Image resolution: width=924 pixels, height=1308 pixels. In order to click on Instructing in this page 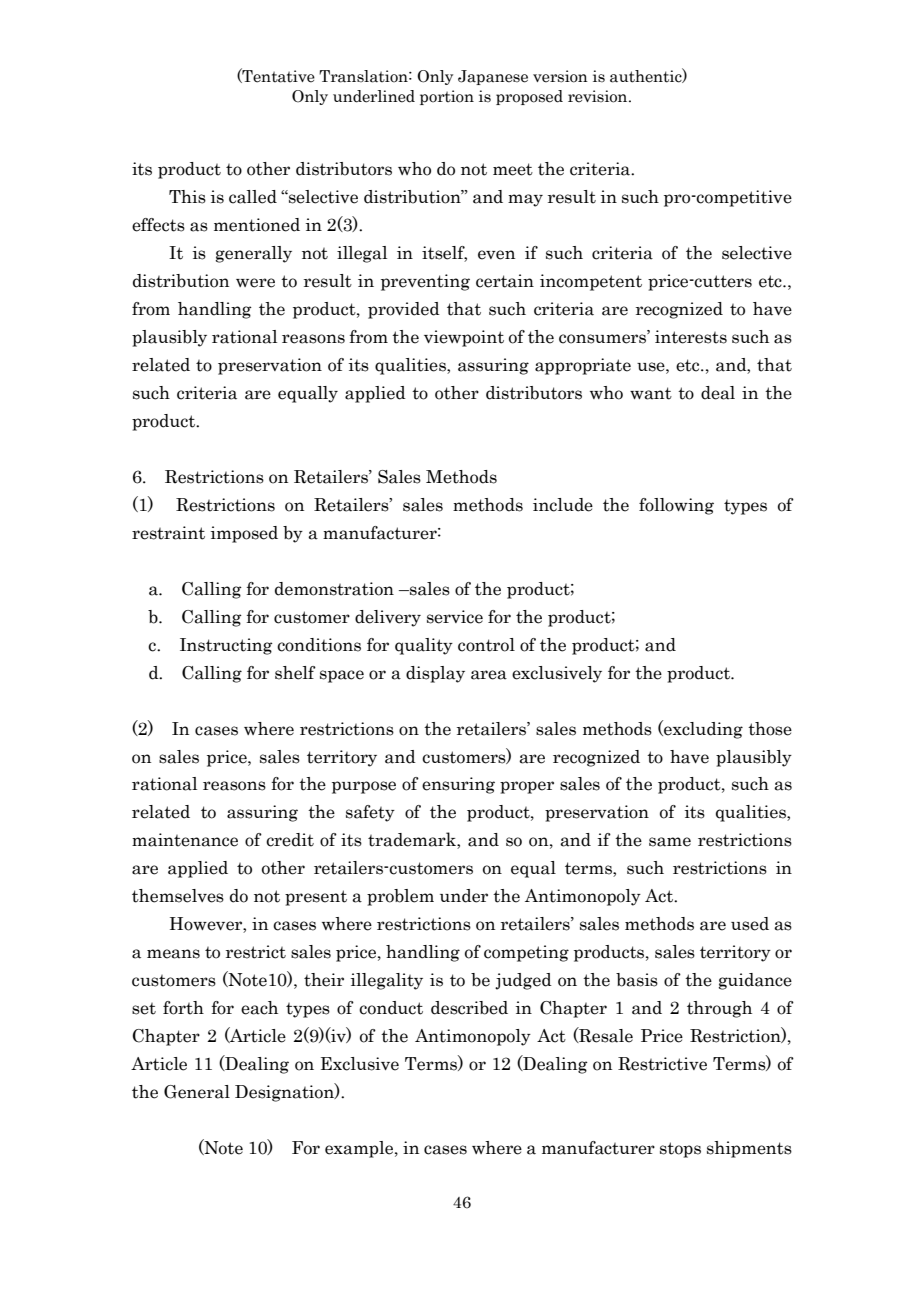, I will do `click(226, 646)`.
